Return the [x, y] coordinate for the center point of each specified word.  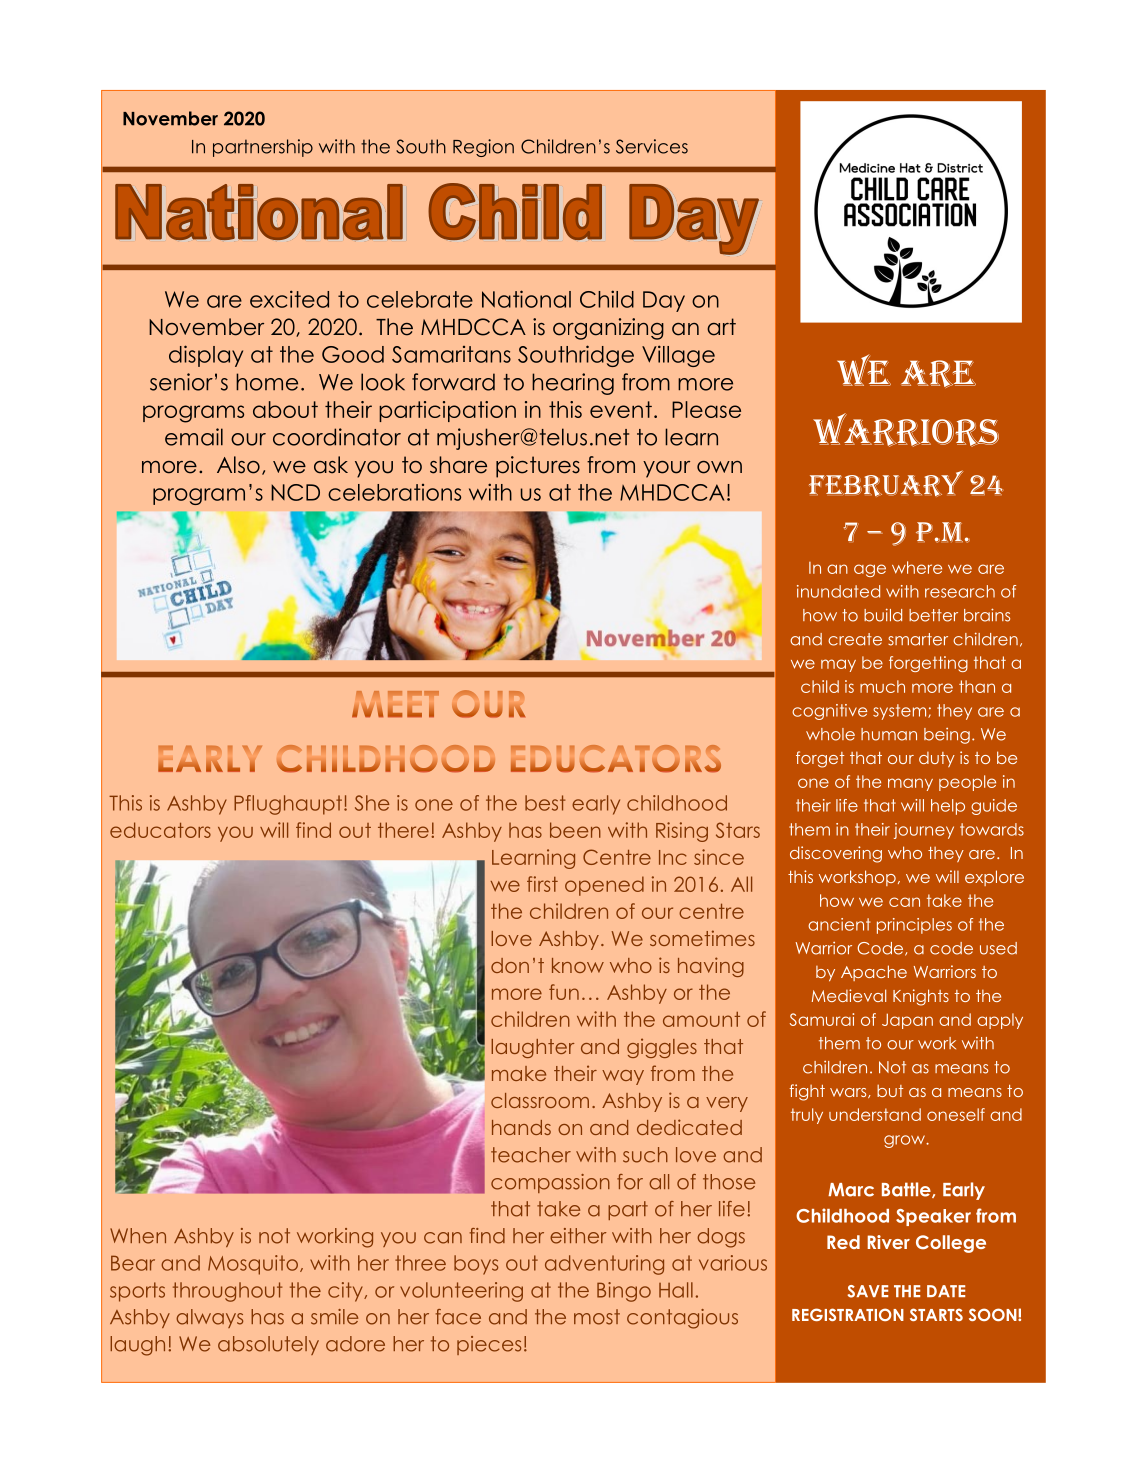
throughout [227, 1292]
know [578, 965]
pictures [538, 467]
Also [238, 465]
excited [289, 299]
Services [652, 146]
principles [914, 926]
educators [160, 830]
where [917, 567]
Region [483, 148]
